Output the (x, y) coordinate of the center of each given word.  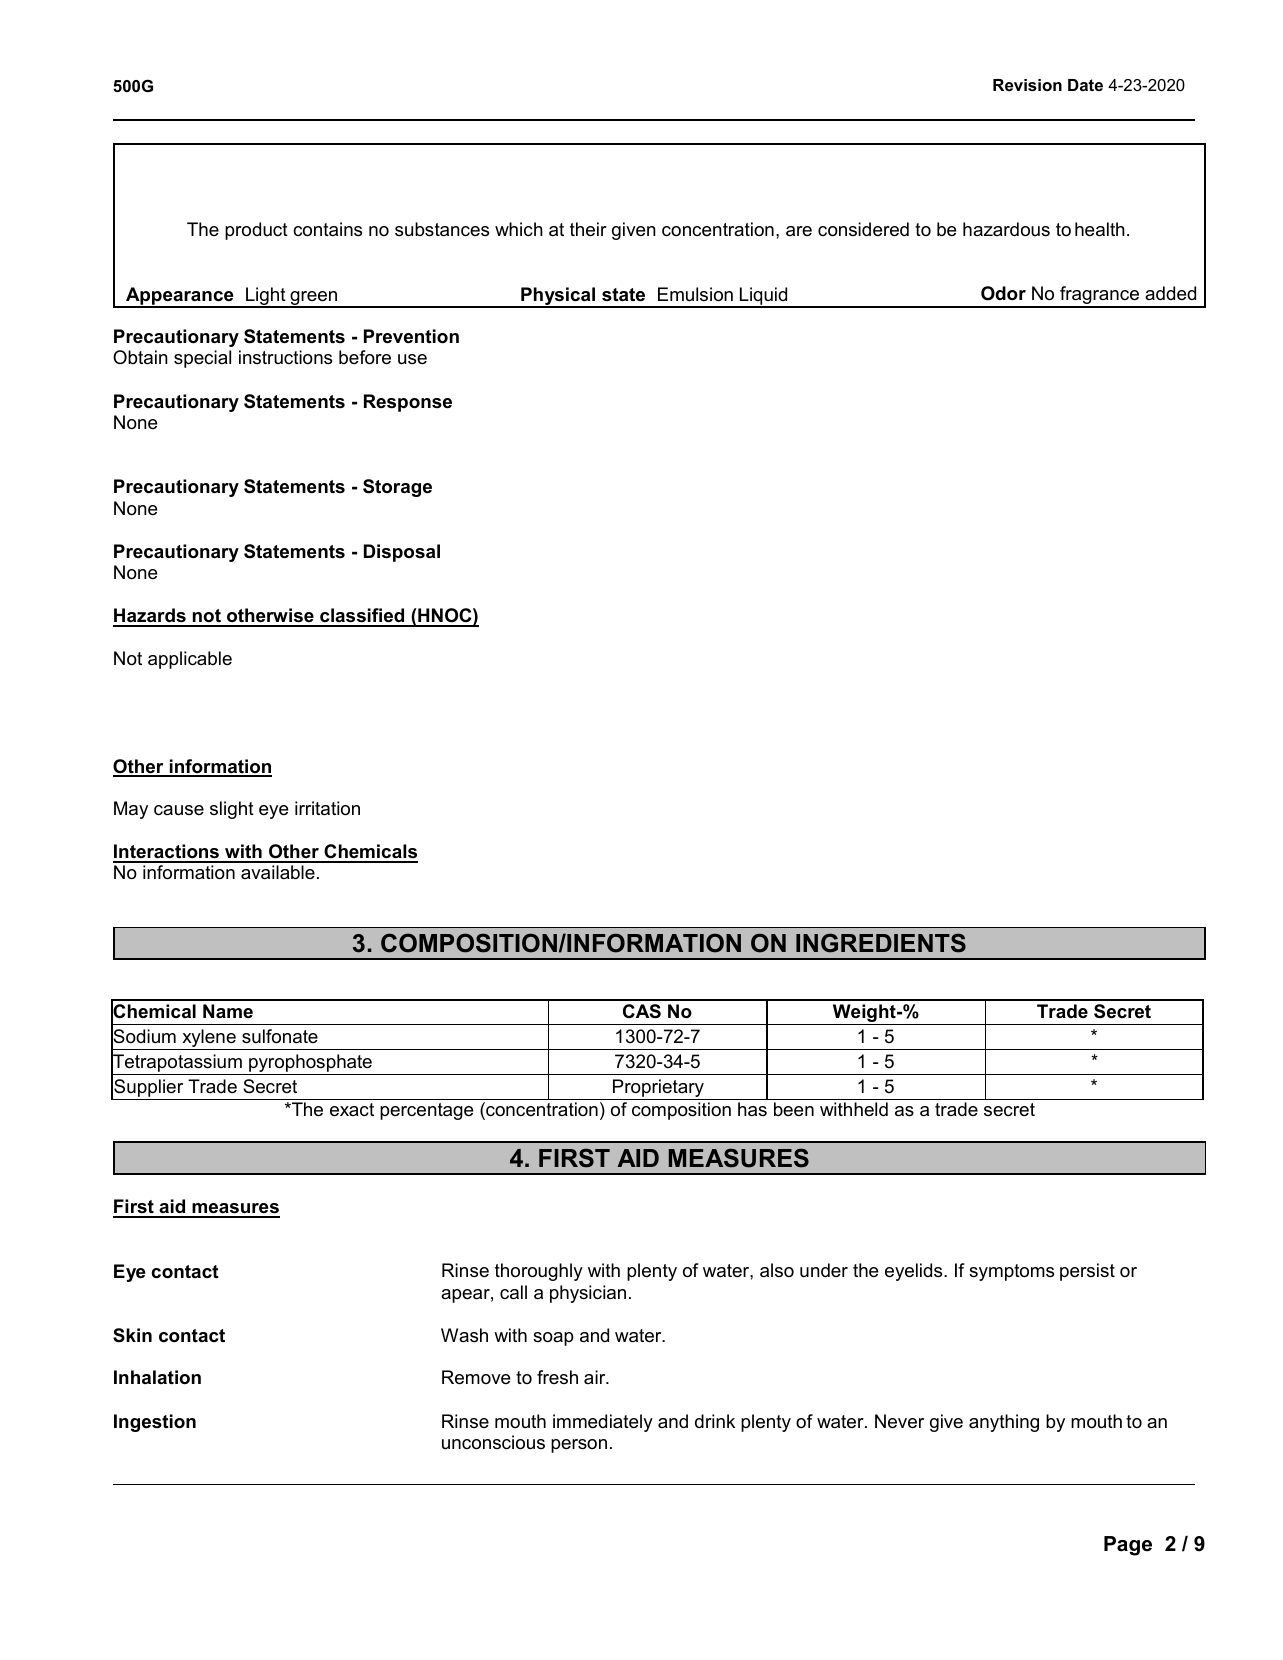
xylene (209, 1039)
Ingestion (155, 1423)
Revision (1027, 85)
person (579, 1446)
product (256, 231)
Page (1128, 1546)
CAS (642, 1011)
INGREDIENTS (881, 943)
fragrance (1100, 296)
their (588, 229)
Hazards (150, 617)
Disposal (402, 553)
